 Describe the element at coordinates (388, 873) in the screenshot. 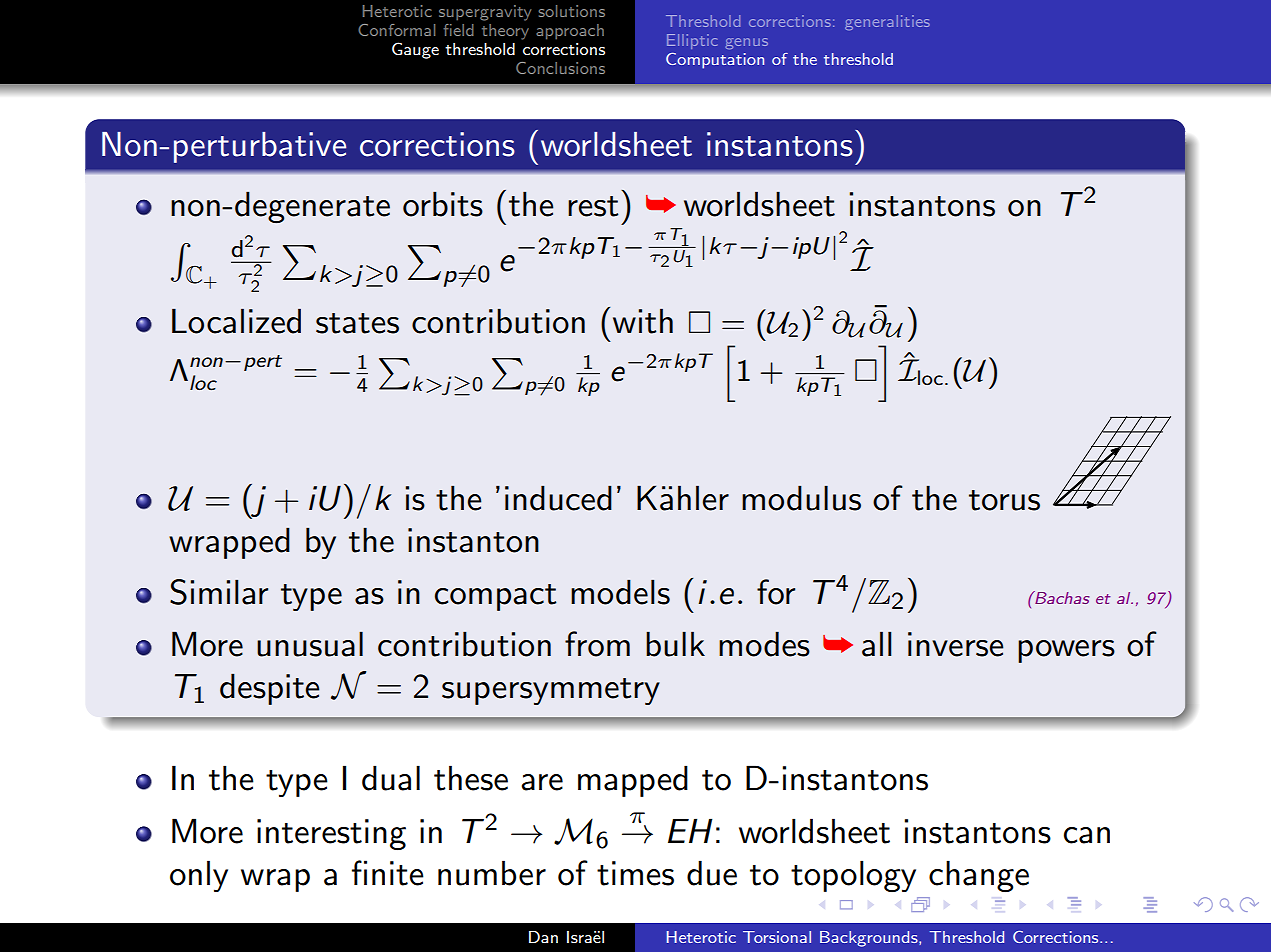

I see `finite` at that location.
